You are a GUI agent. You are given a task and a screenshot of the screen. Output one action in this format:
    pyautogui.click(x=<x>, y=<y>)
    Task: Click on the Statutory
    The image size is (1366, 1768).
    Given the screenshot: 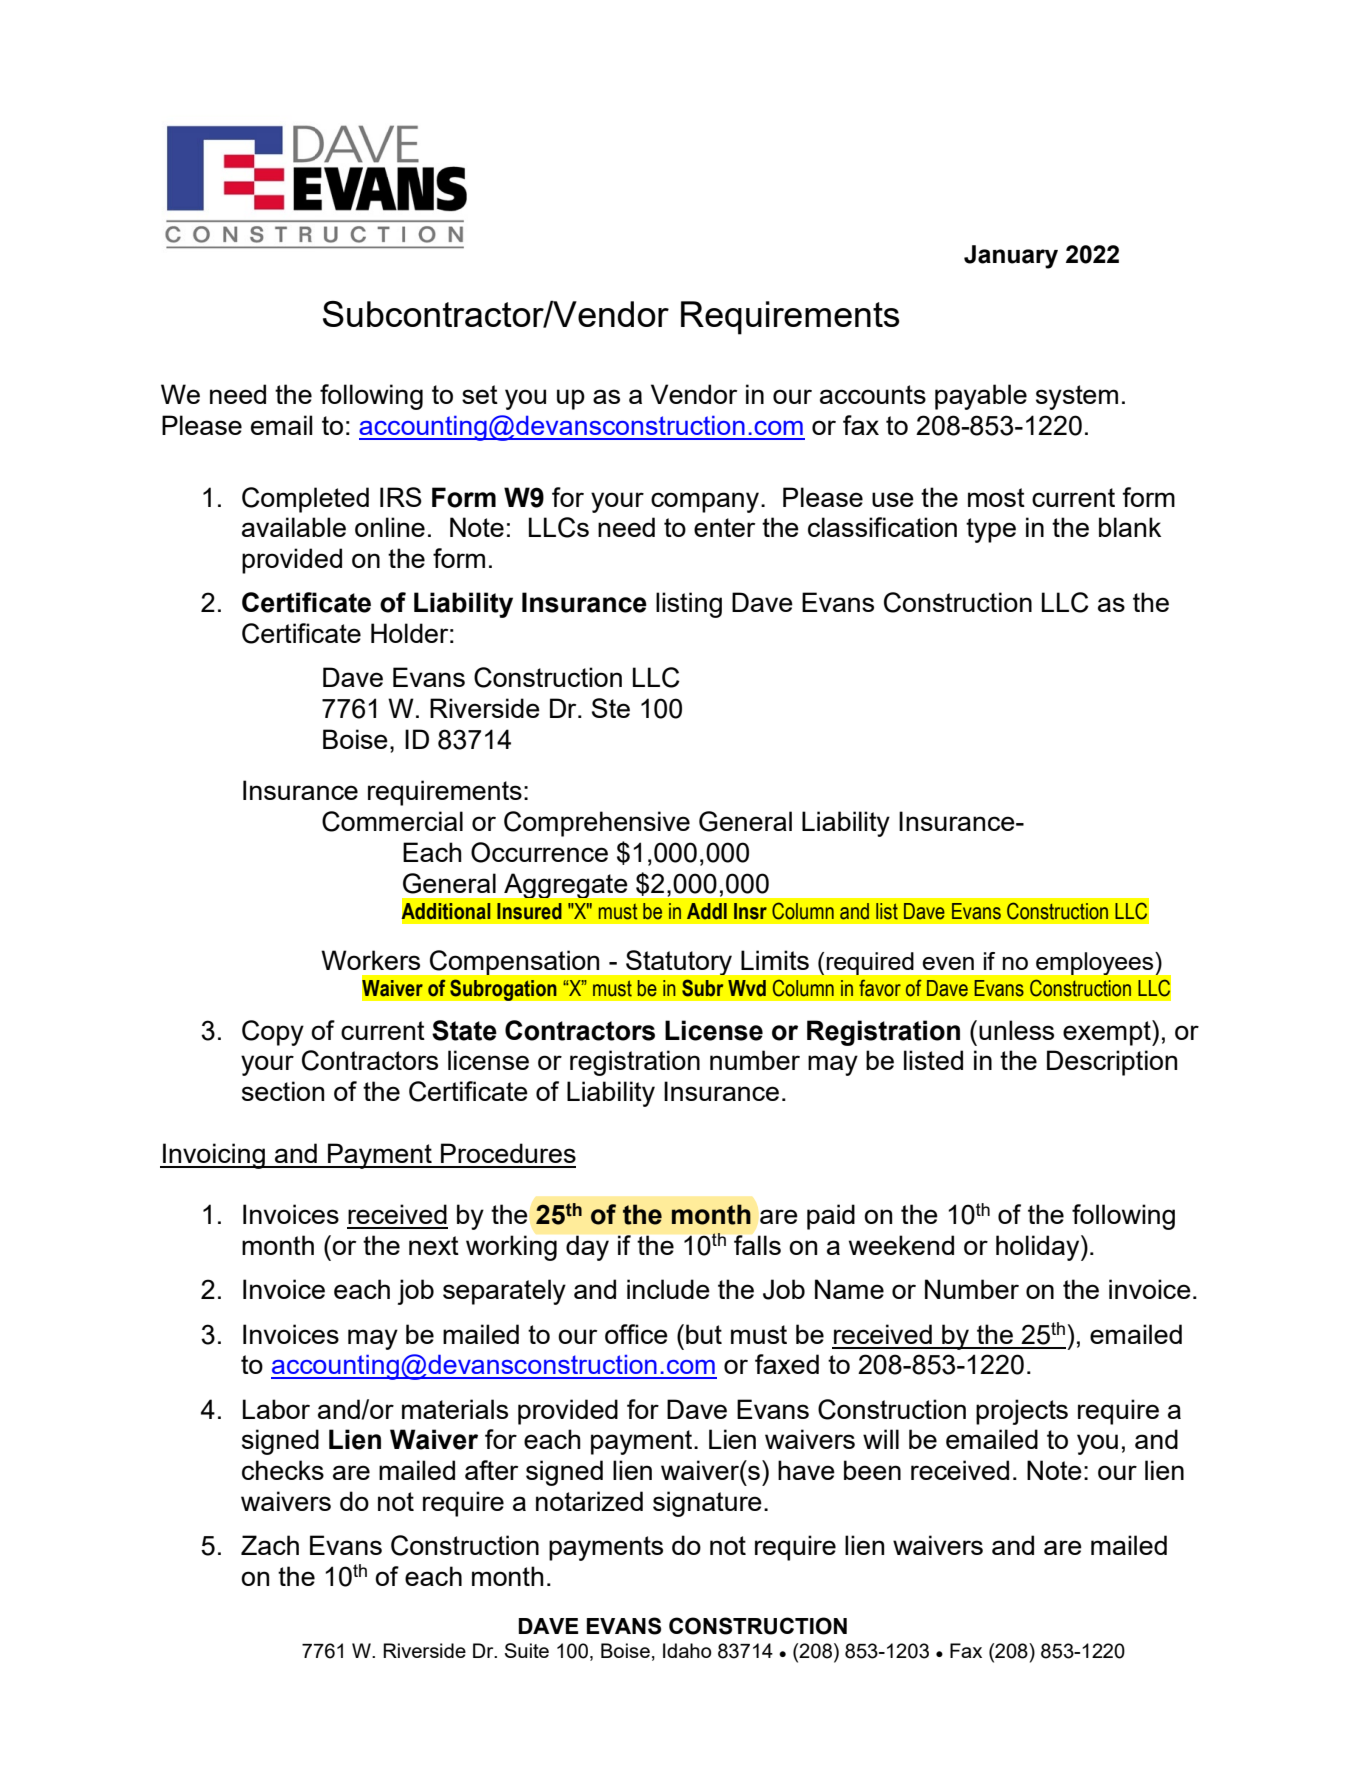 What is the action you would take?
    pyautogui.click(x=679, y=962)
